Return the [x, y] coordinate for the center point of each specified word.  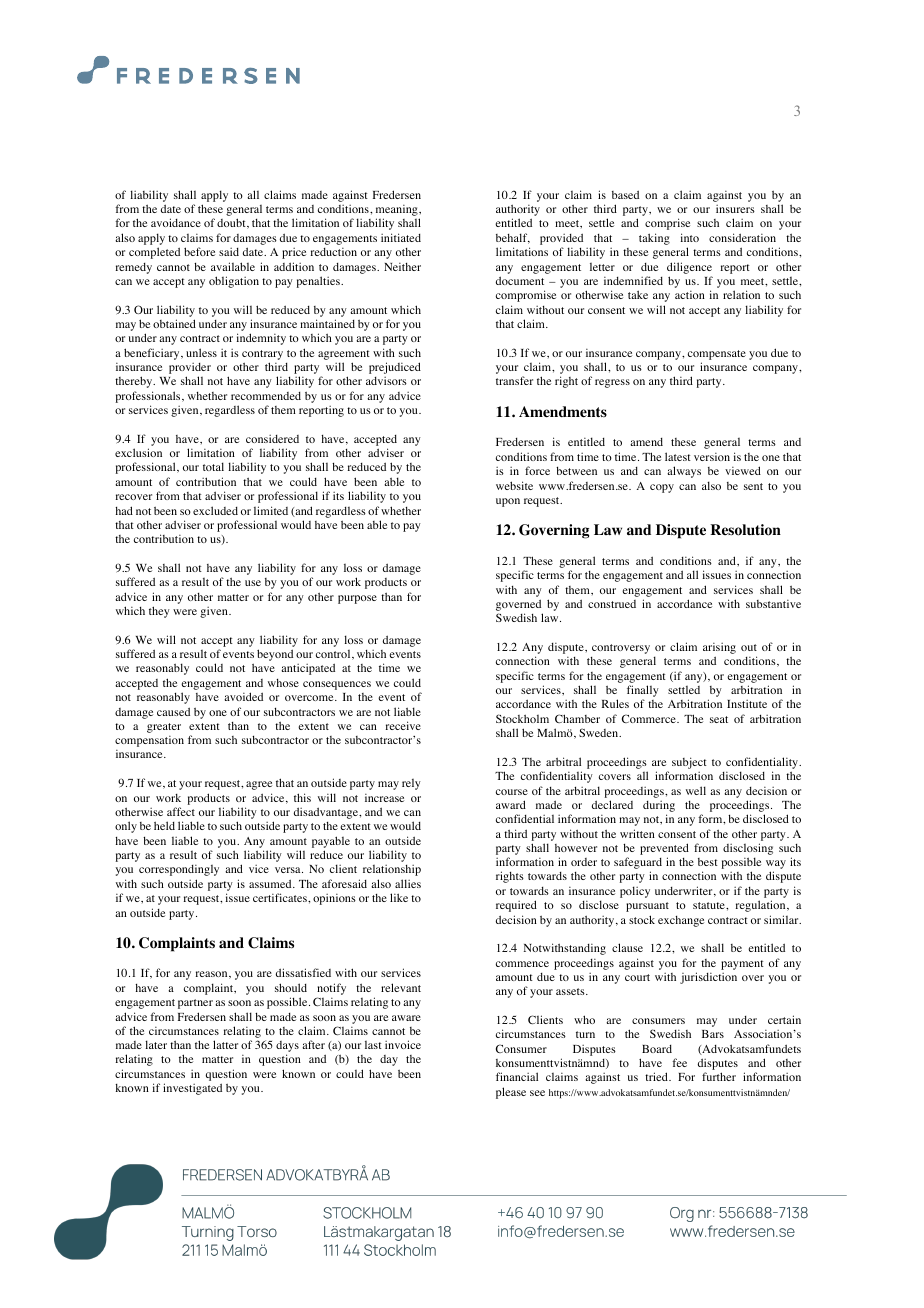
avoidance [176, 222]
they [159, 612]
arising [719, 650]
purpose [357, 599]
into [690, 237]
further [719, 1076]
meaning [398, 212]
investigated [192, 1089]
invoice [403, 1044]
